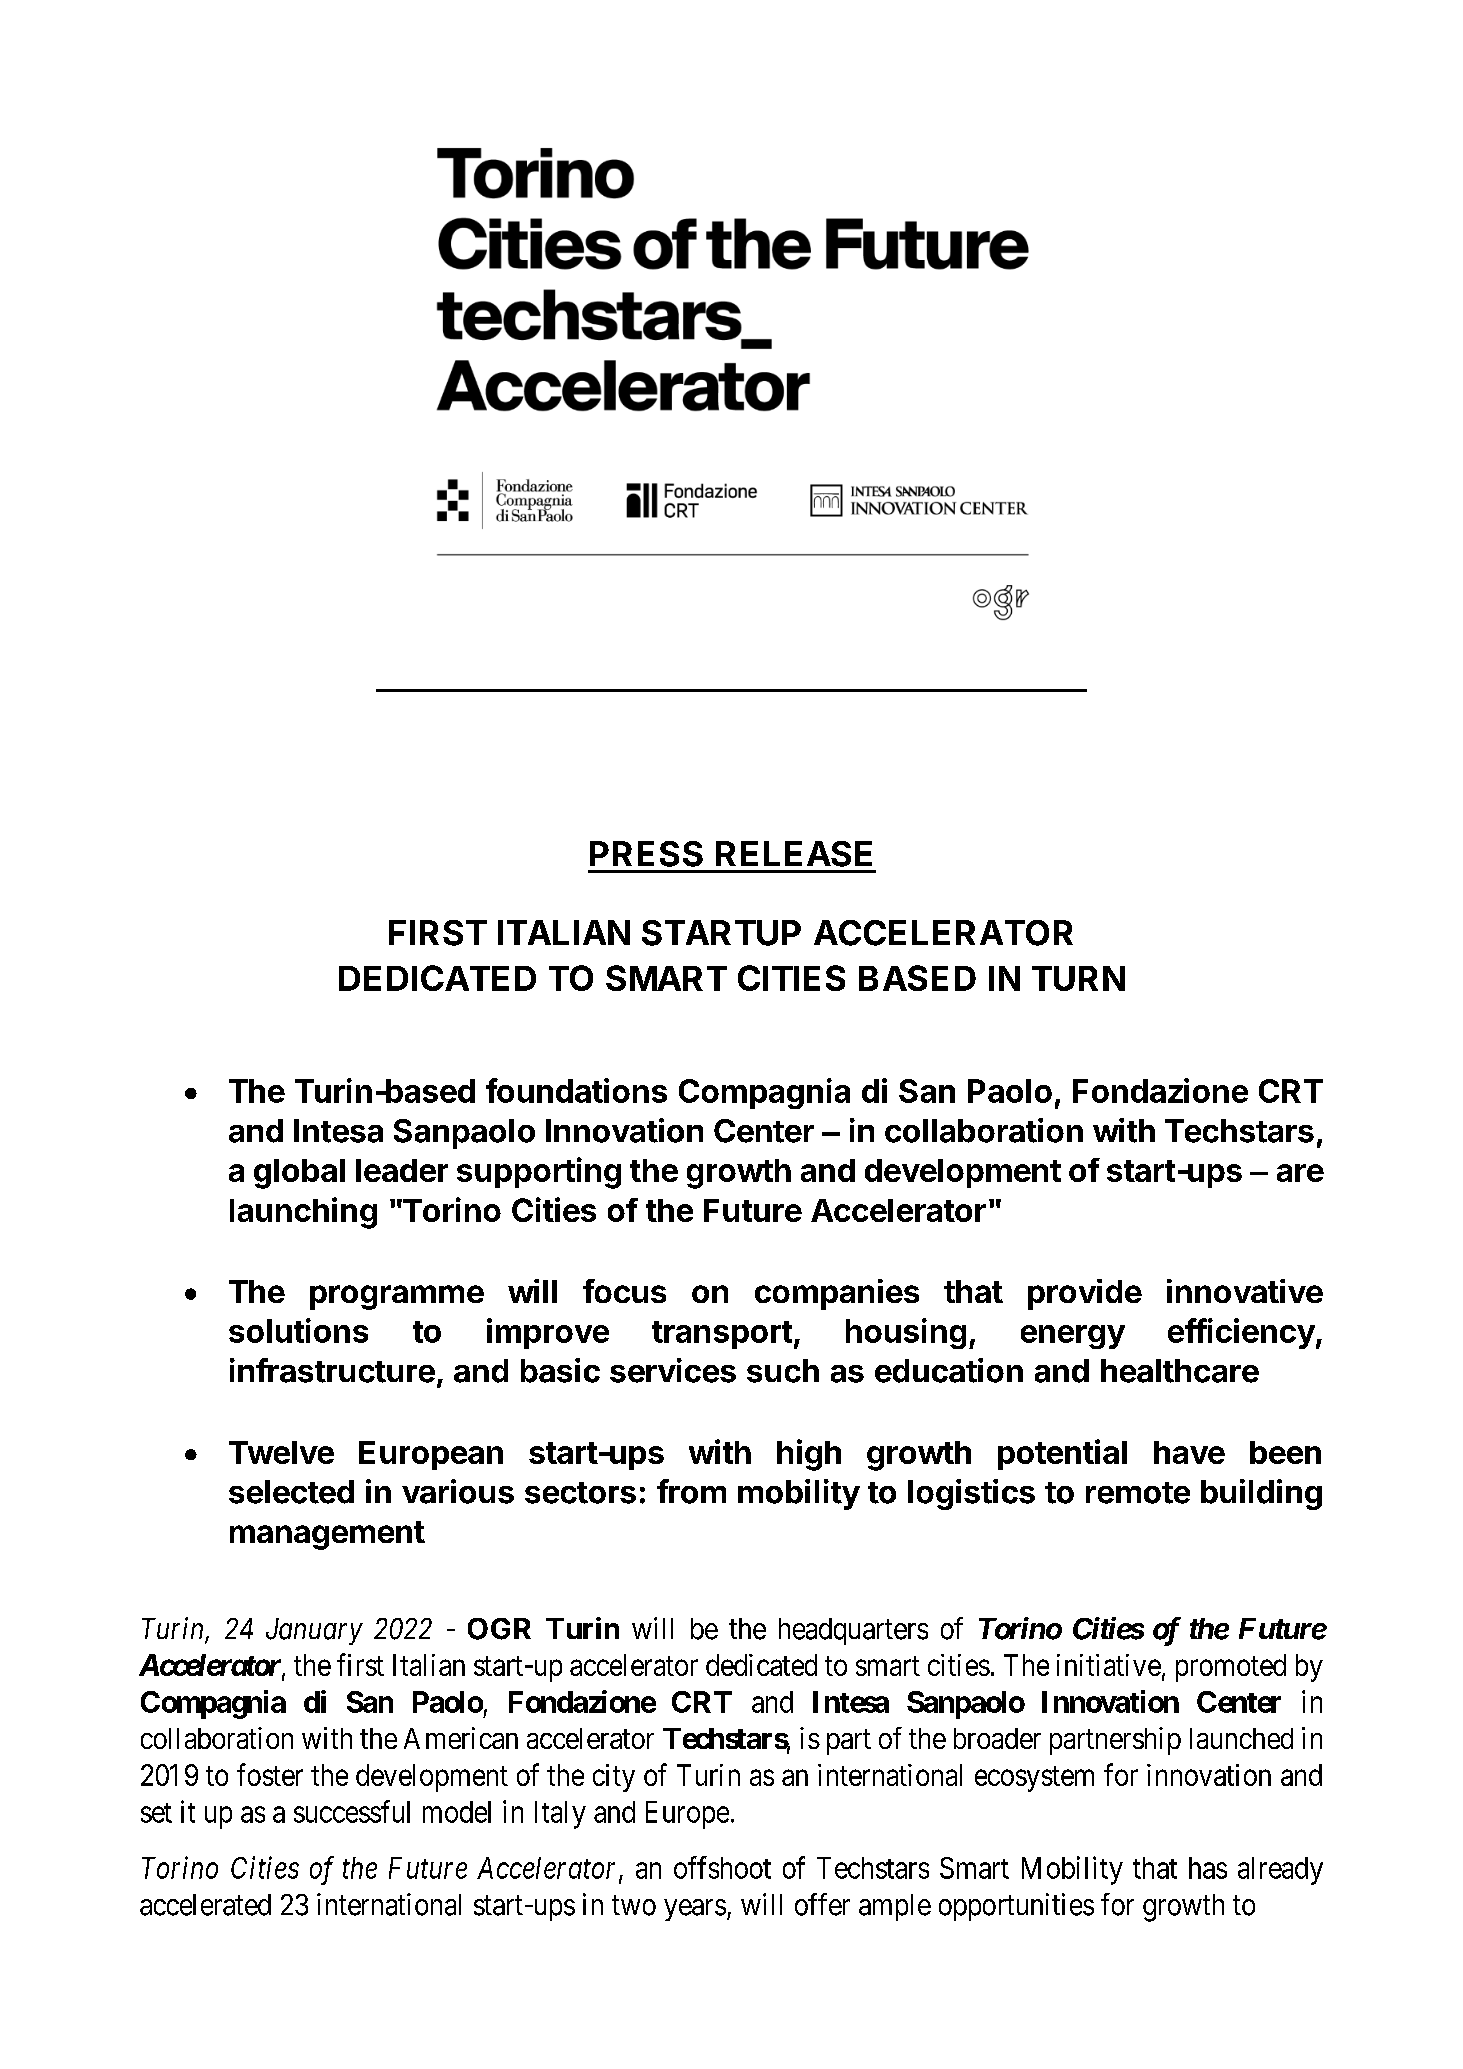 This screenshot has height=2069, width=1463. What do you see at coordinates (1085, 1294) in the screenshot?
I see `provide` at bounding box center [1085, 1294].
